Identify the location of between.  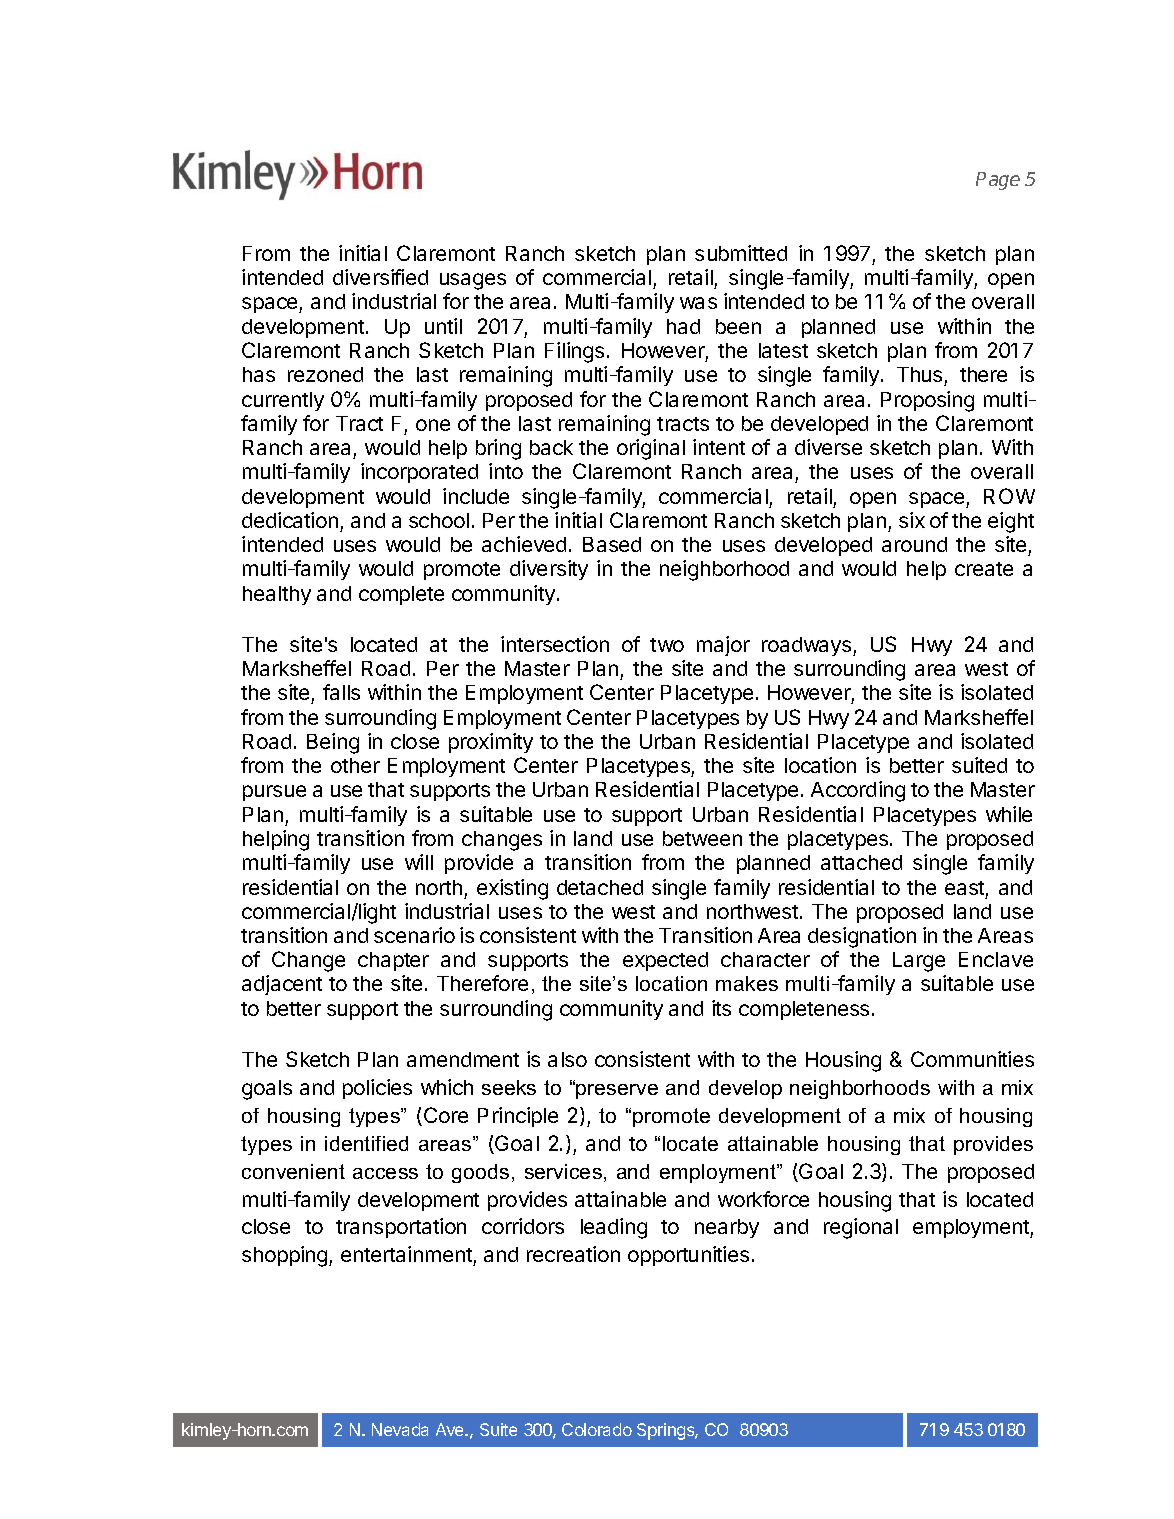
(702, 838).
